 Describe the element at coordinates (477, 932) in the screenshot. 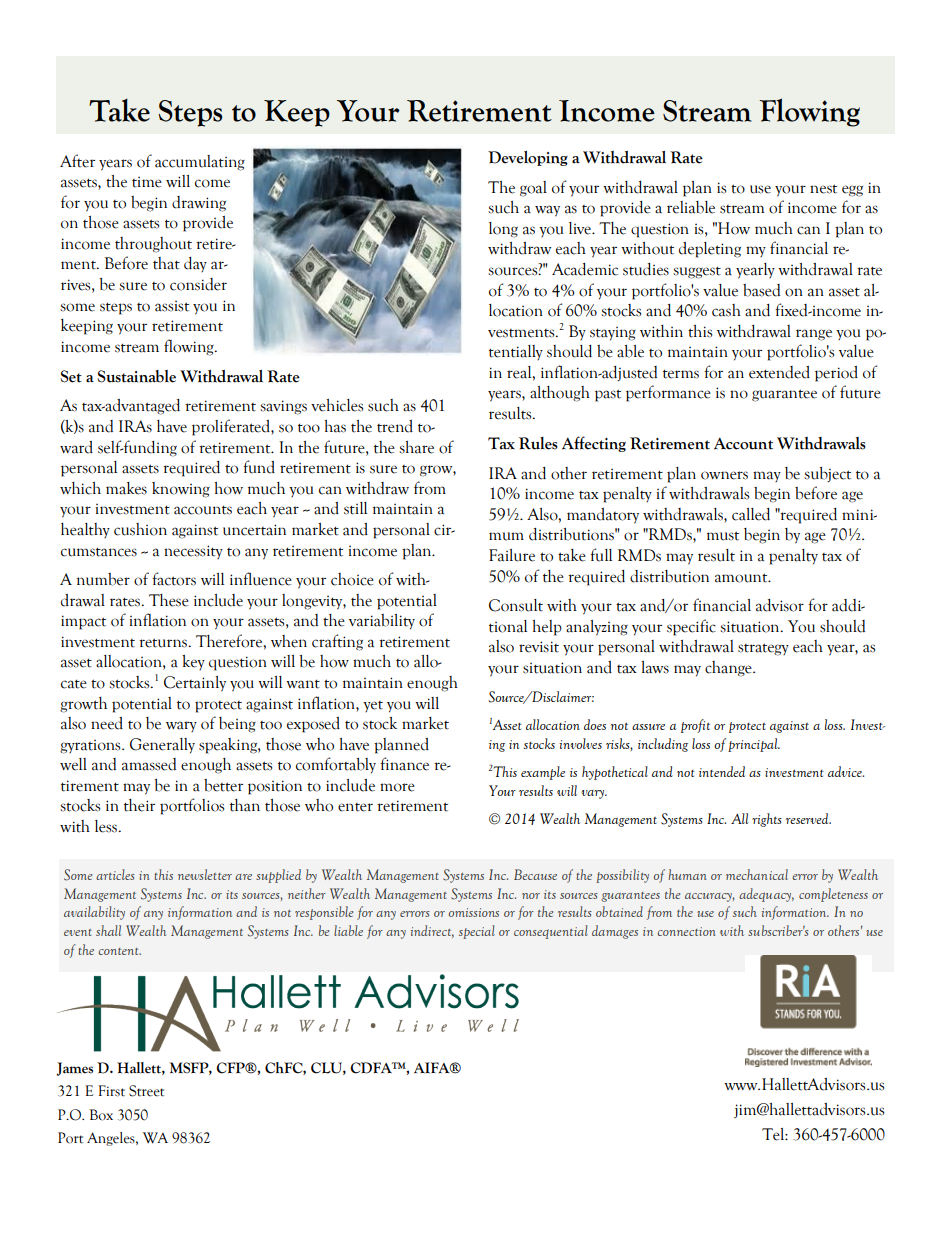

I see `special` at that location.
